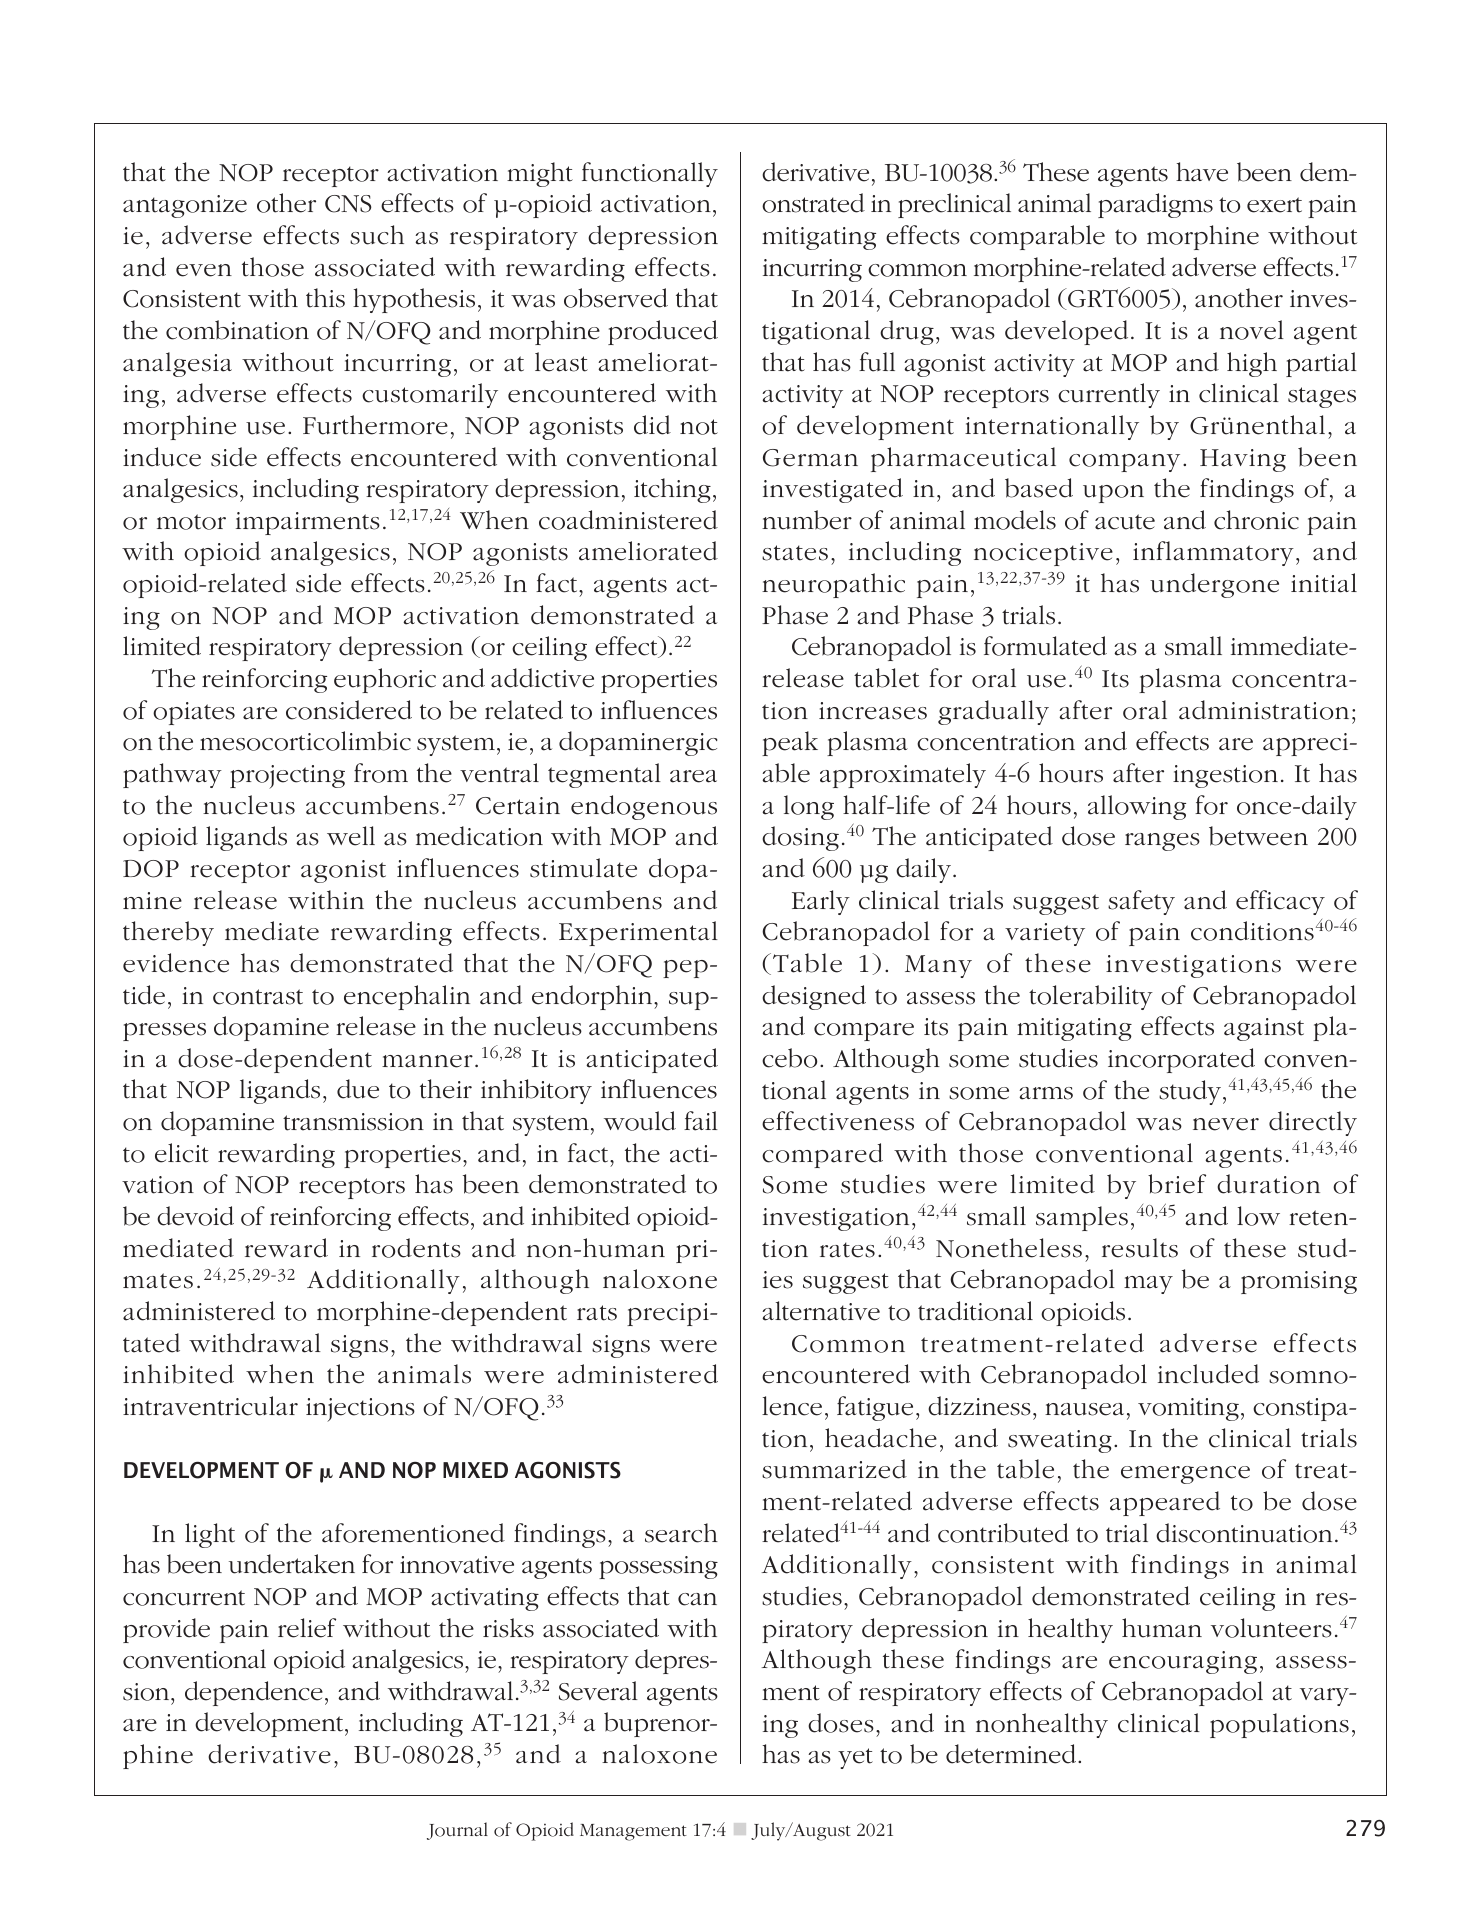 The image size is (1480, 1918). What do you see at coordinates (287, 777) in the screenshot?
I see `projecting` at bounding box center [287, 777].
